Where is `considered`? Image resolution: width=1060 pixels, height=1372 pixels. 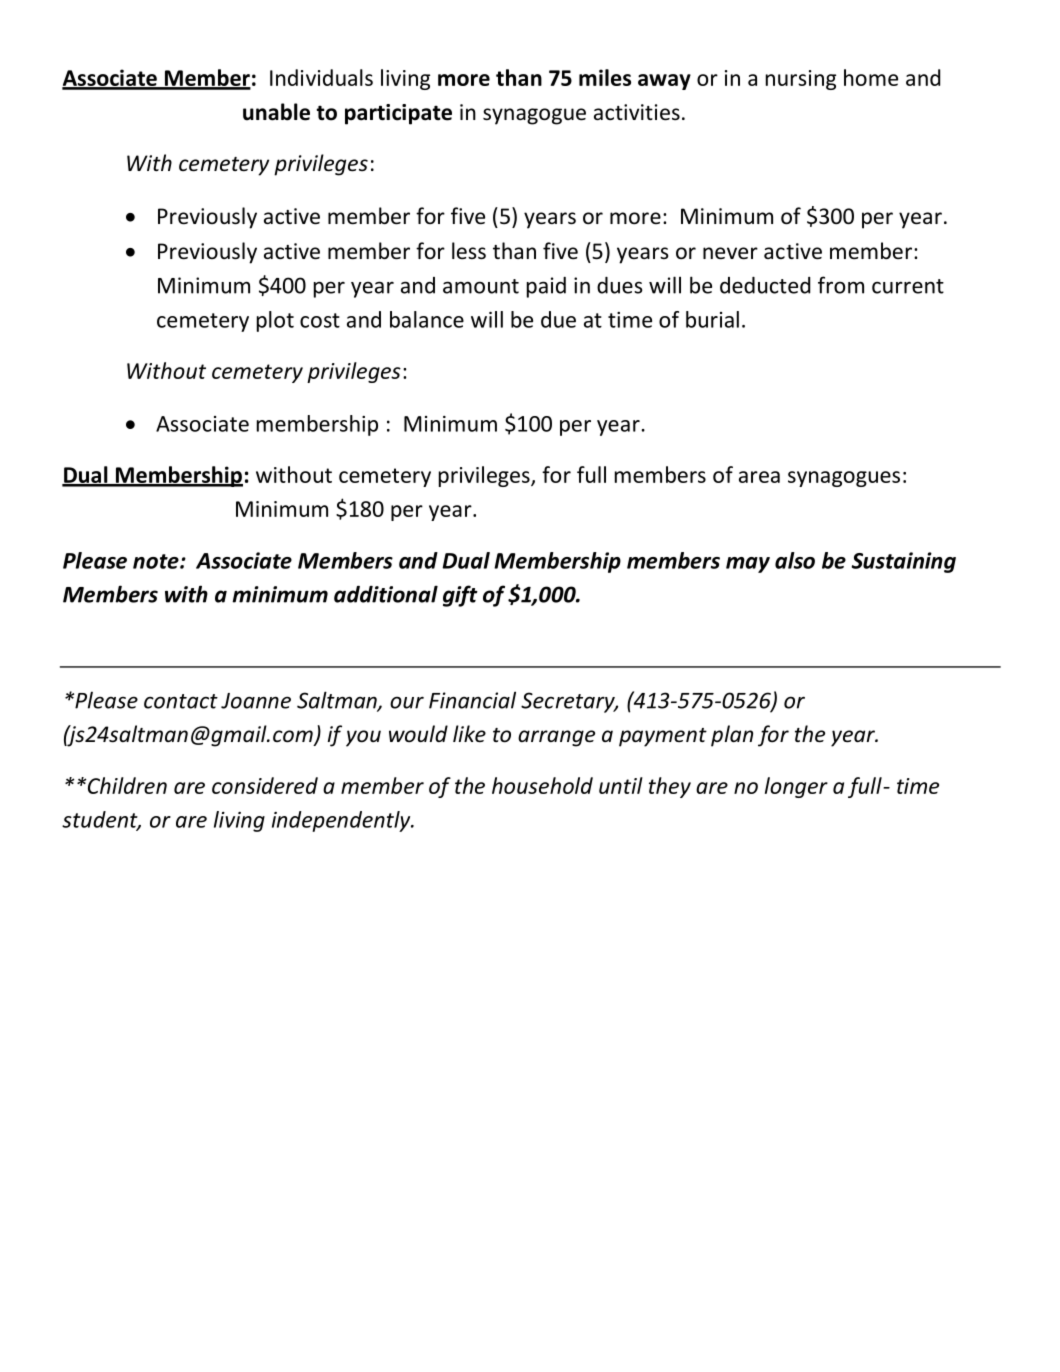 considered is located at coordinates (265, 785).
